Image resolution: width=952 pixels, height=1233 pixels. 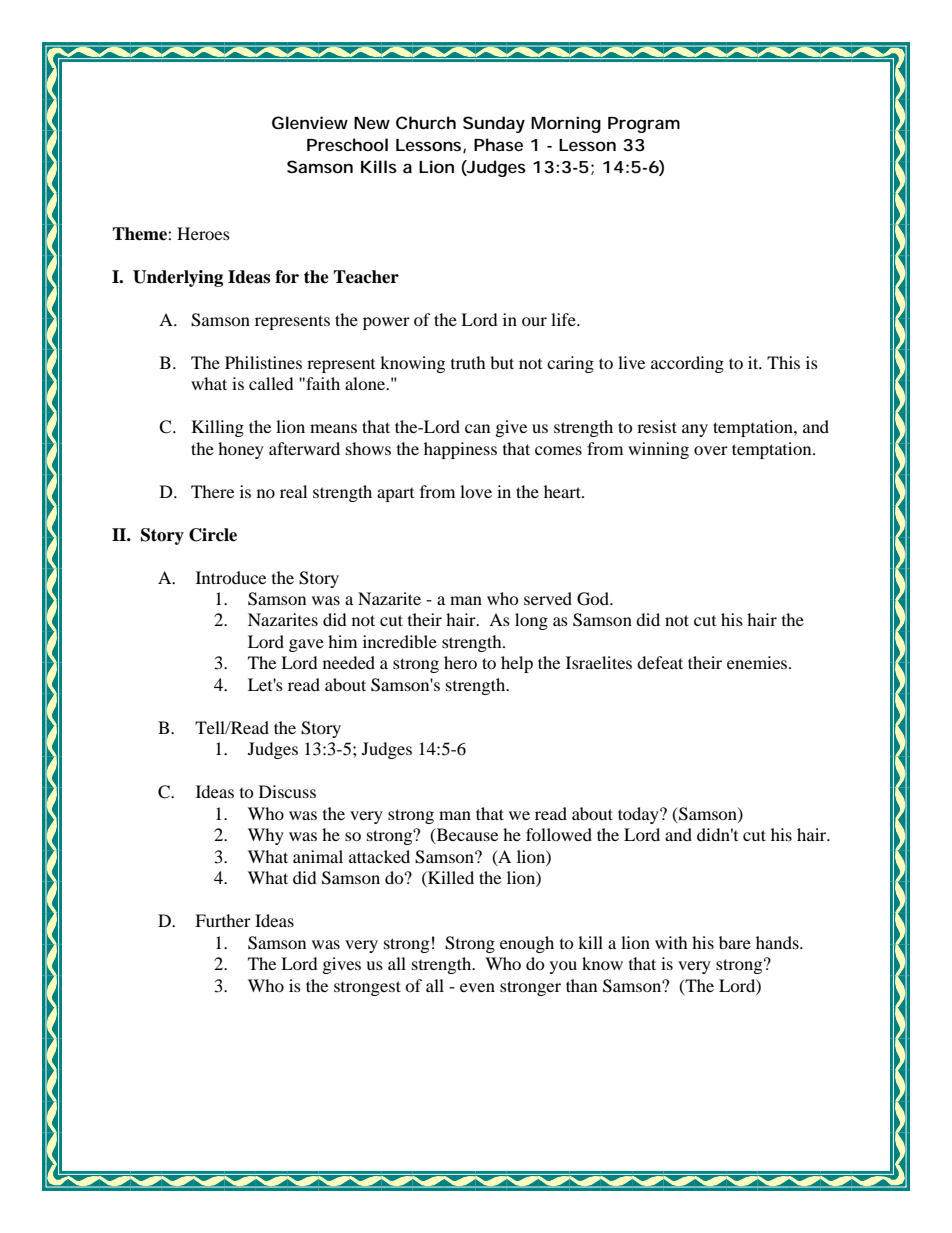 I want to click on love, so click(x=476, y=491).
